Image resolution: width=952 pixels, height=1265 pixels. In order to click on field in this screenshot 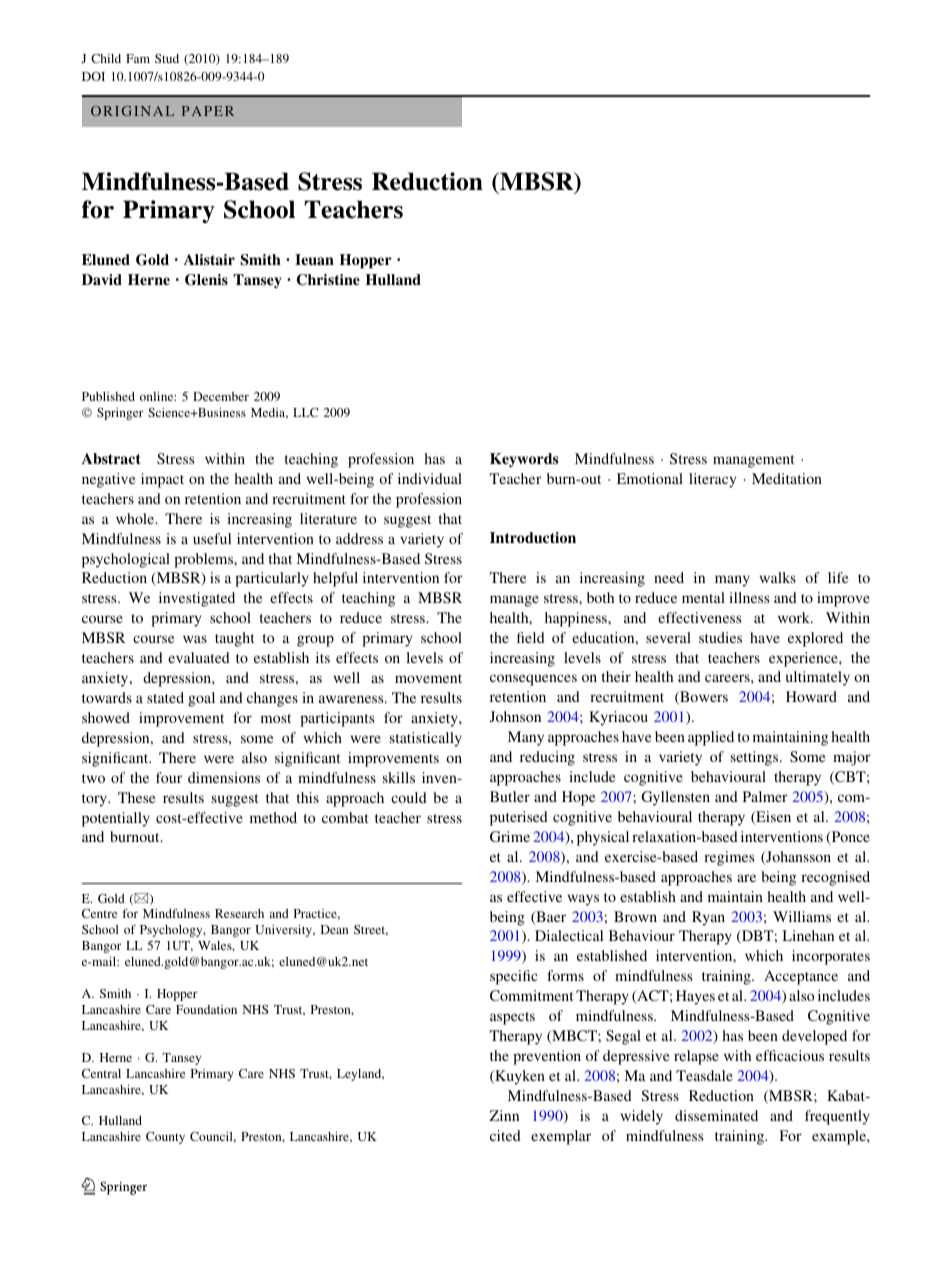, I will do `click(531, 637)`.
